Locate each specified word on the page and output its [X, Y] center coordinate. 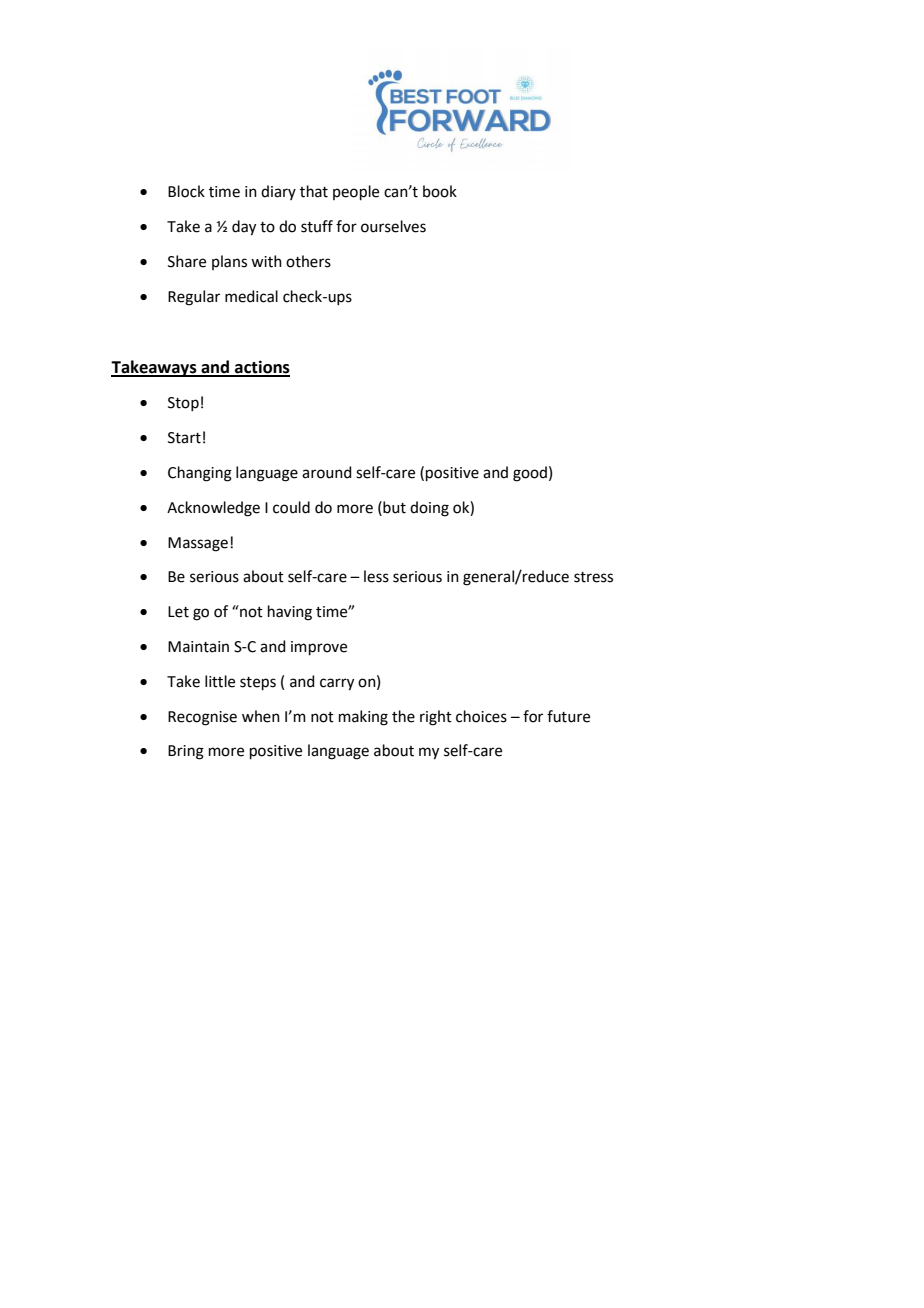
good [530, 474]
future [568, 716]
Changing [200, 474]
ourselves [393, 226]
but [393, 507]
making [363, 718]
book [440, 191]
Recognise [202, 718]
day [244, 228]
